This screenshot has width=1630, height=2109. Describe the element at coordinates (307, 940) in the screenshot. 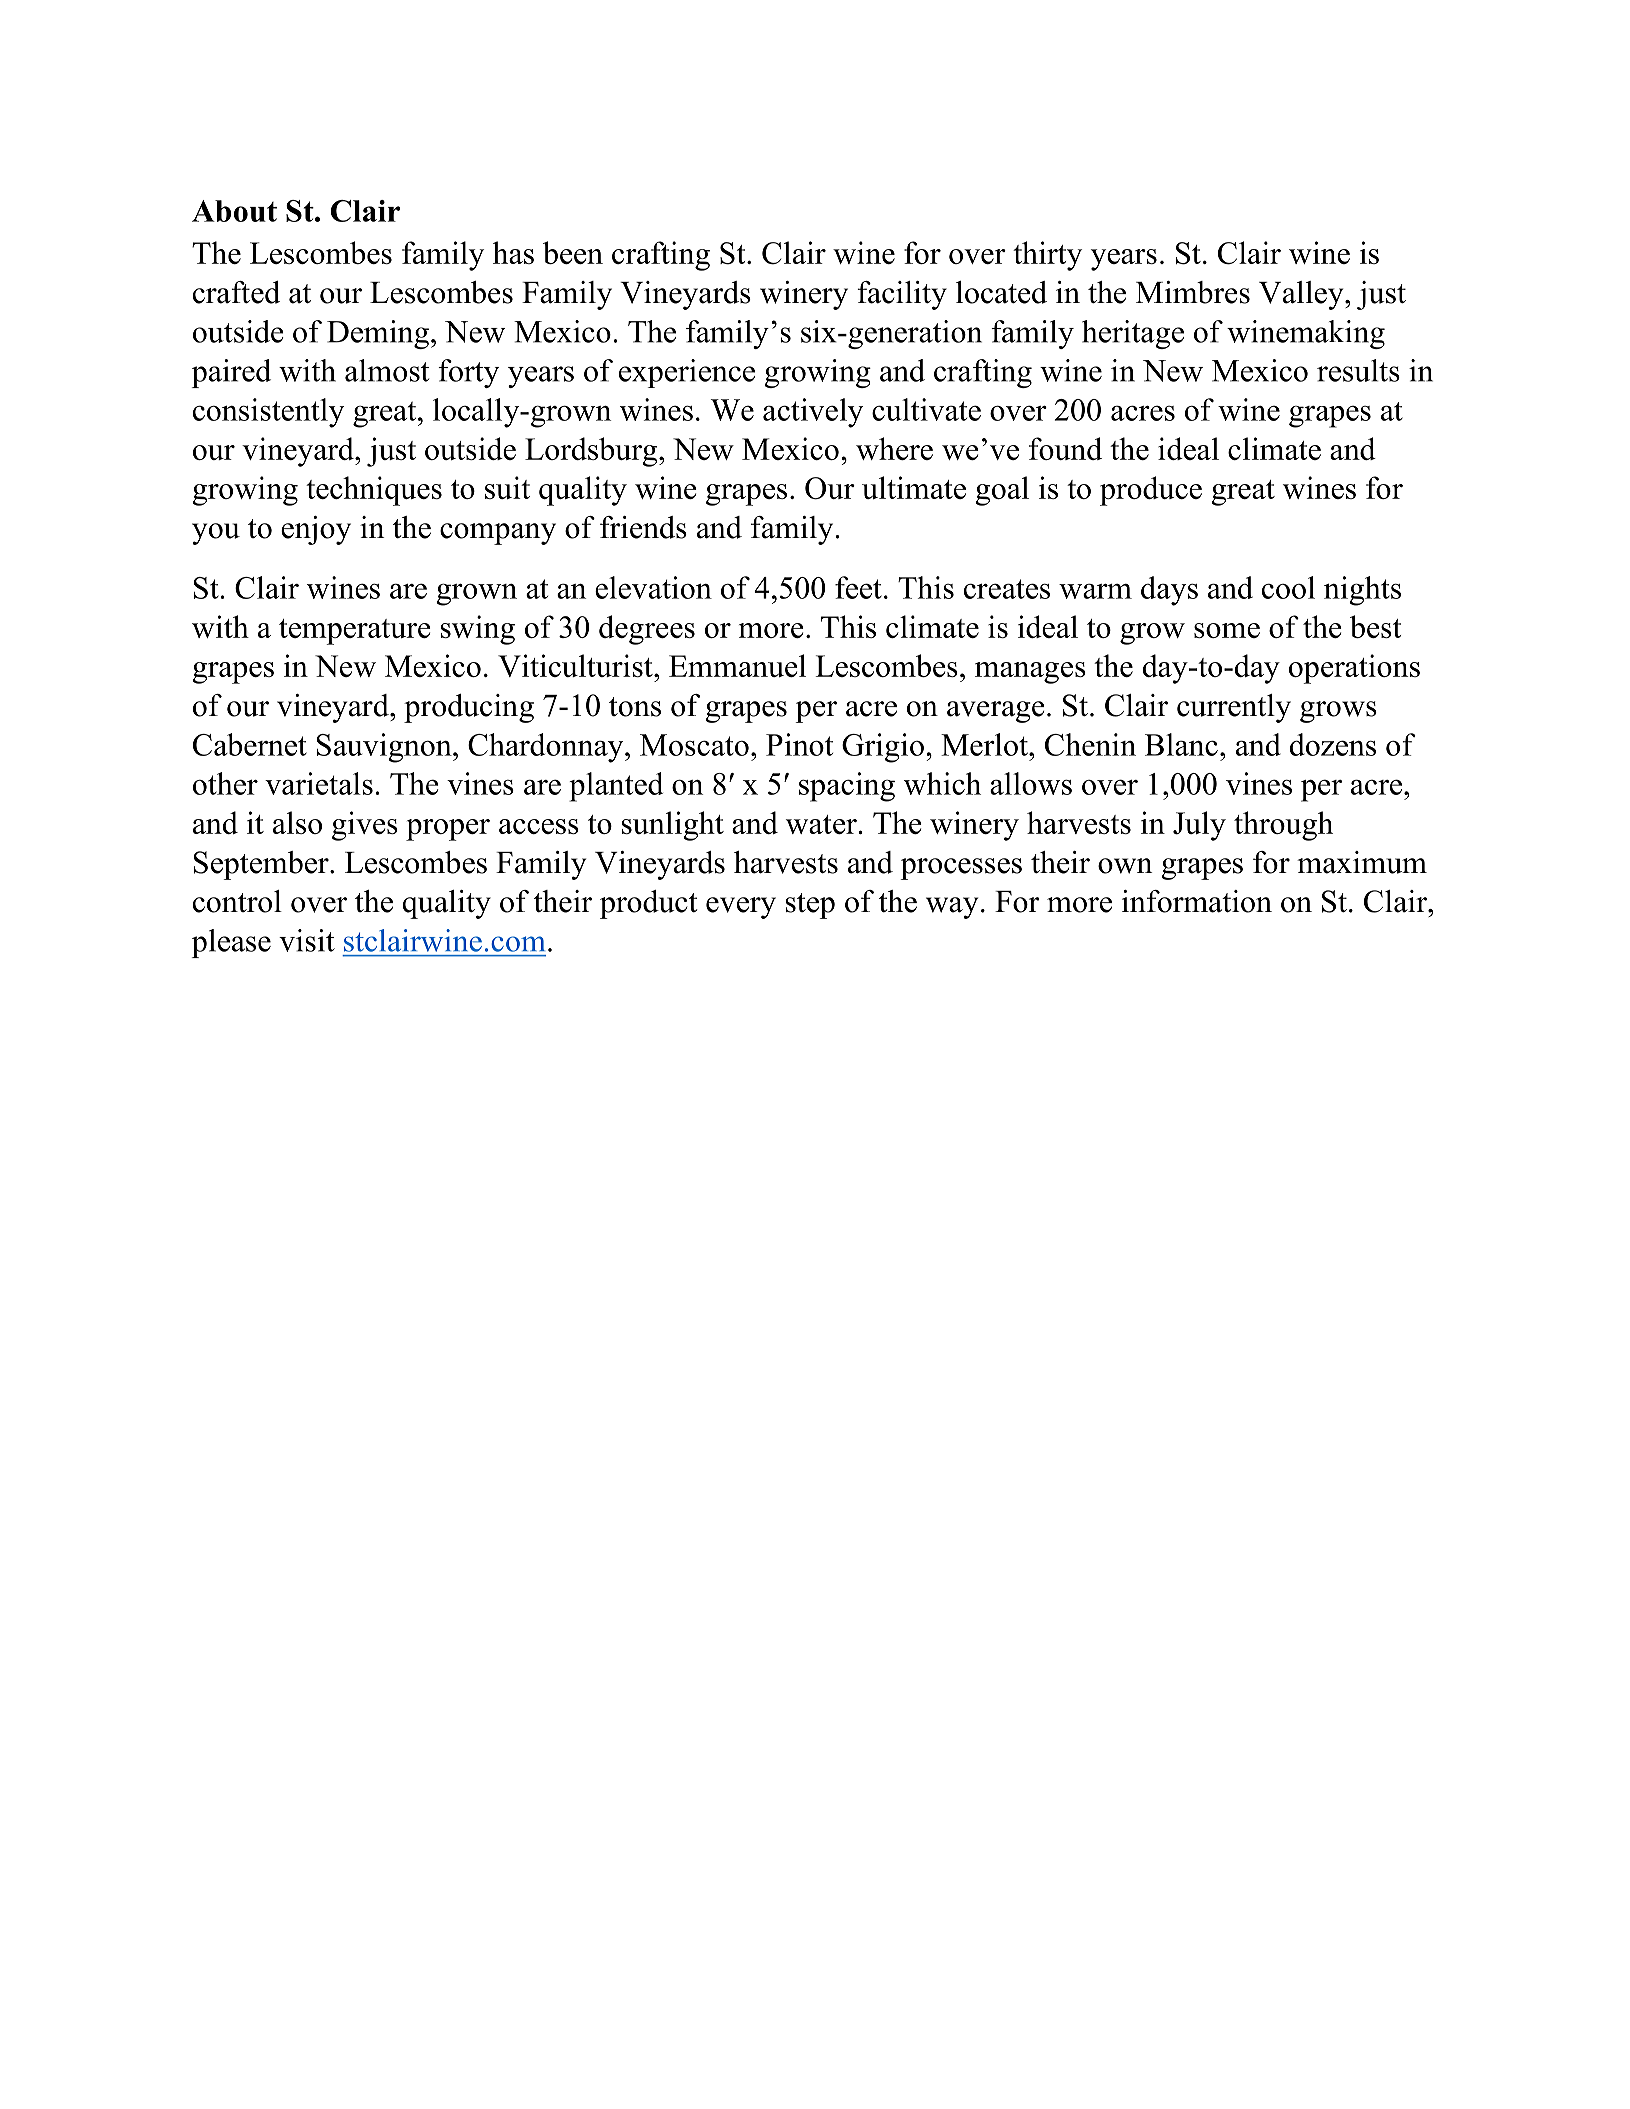

I see `visit` at that location.
